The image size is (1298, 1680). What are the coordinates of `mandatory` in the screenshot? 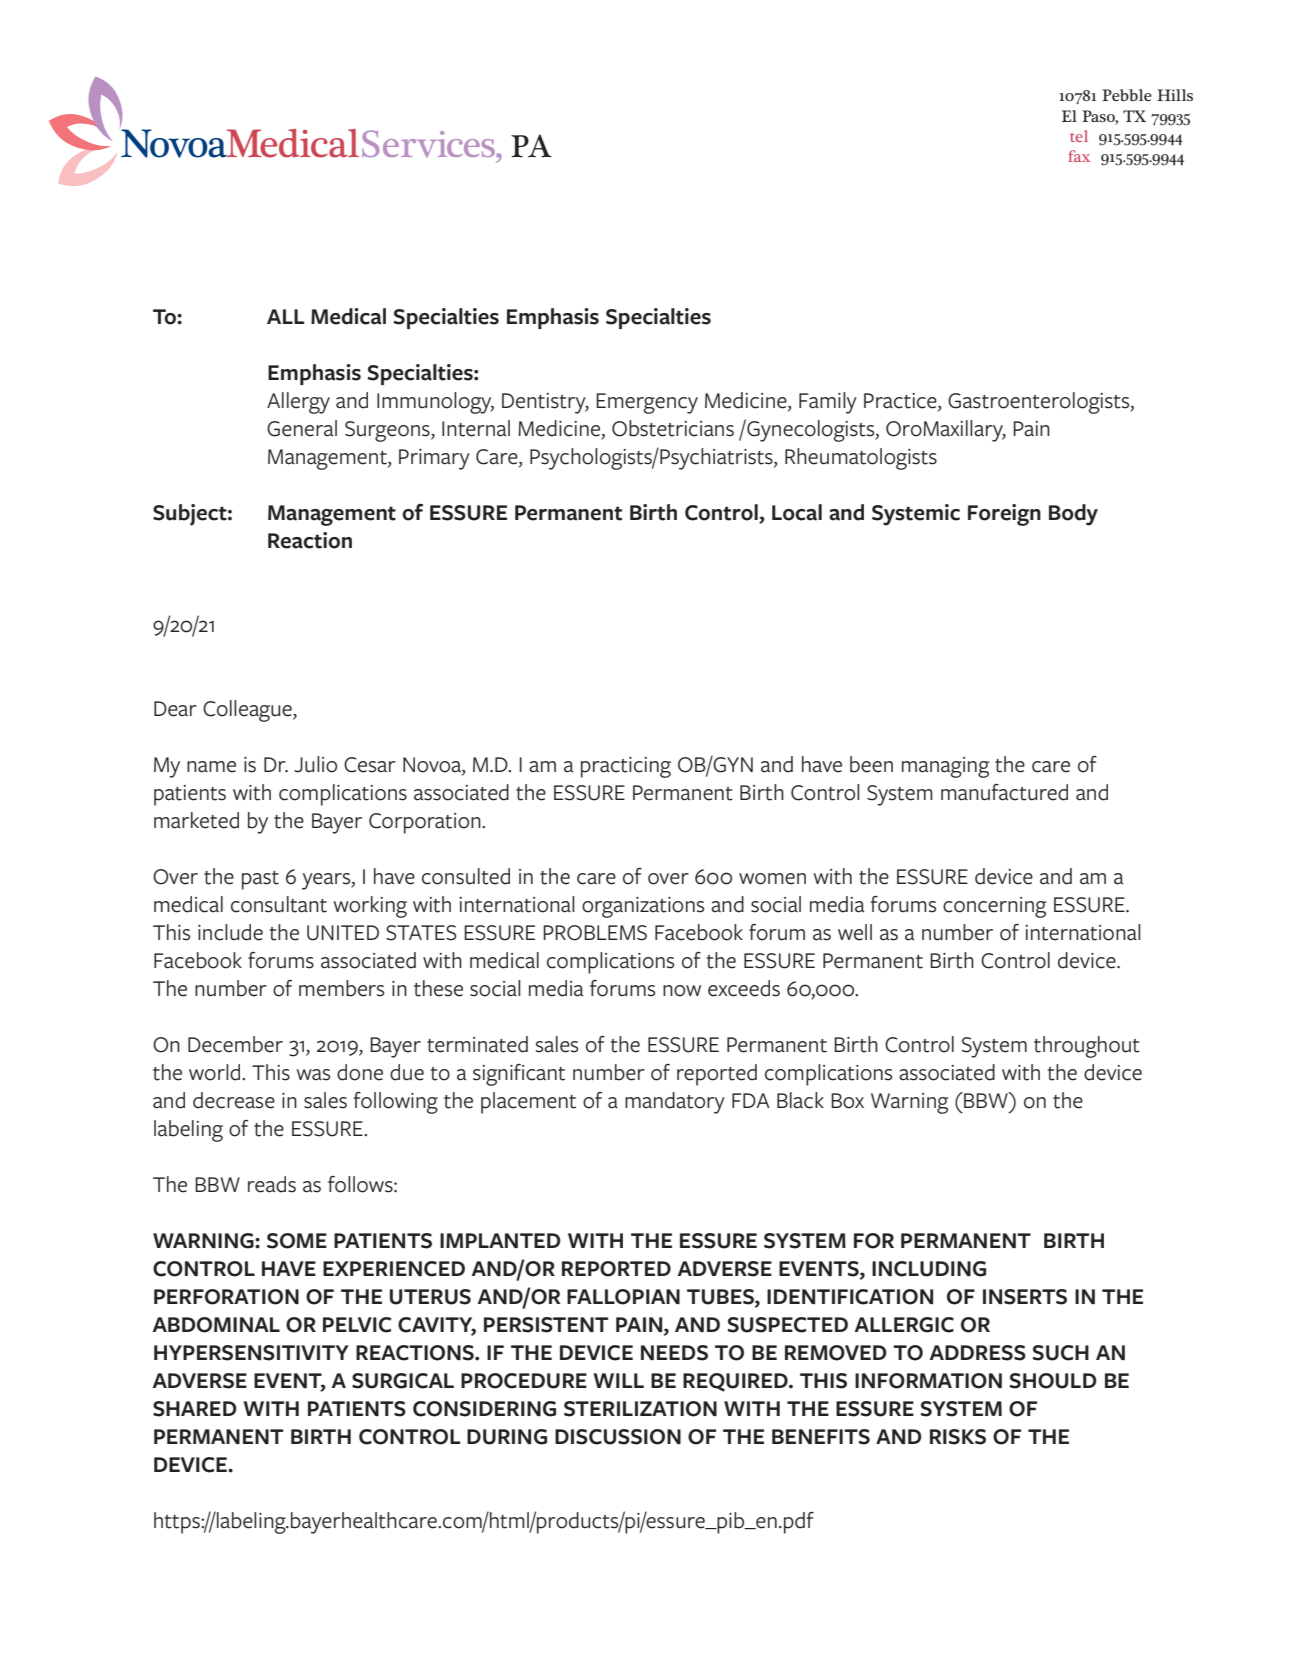 It's located at (675, 1103).
